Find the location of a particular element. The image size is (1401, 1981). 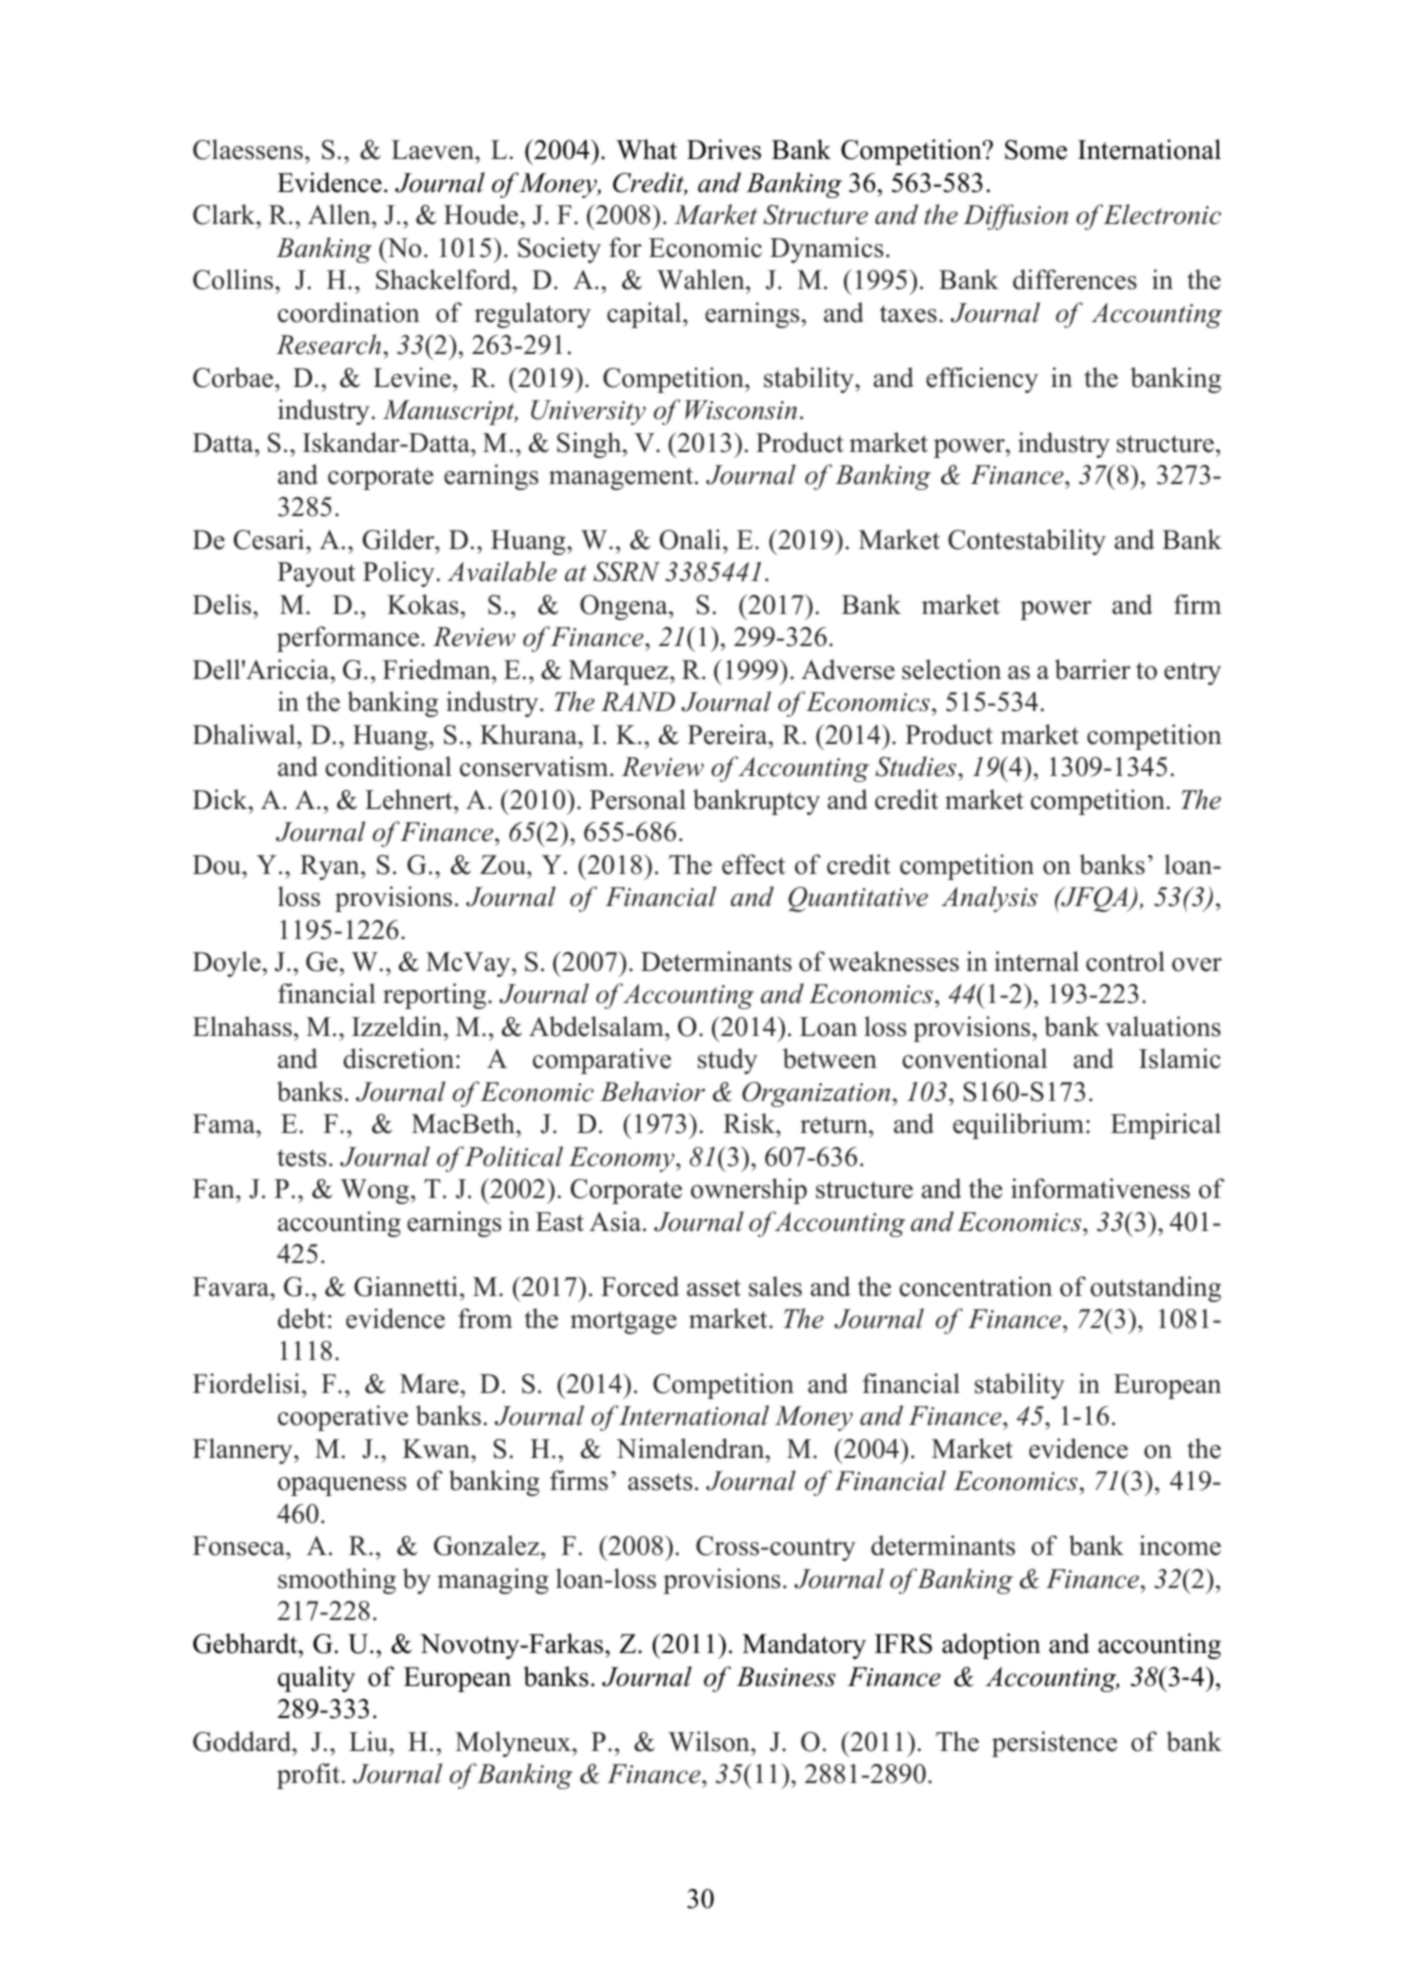

Payout is located at coordinates (316, 574).
